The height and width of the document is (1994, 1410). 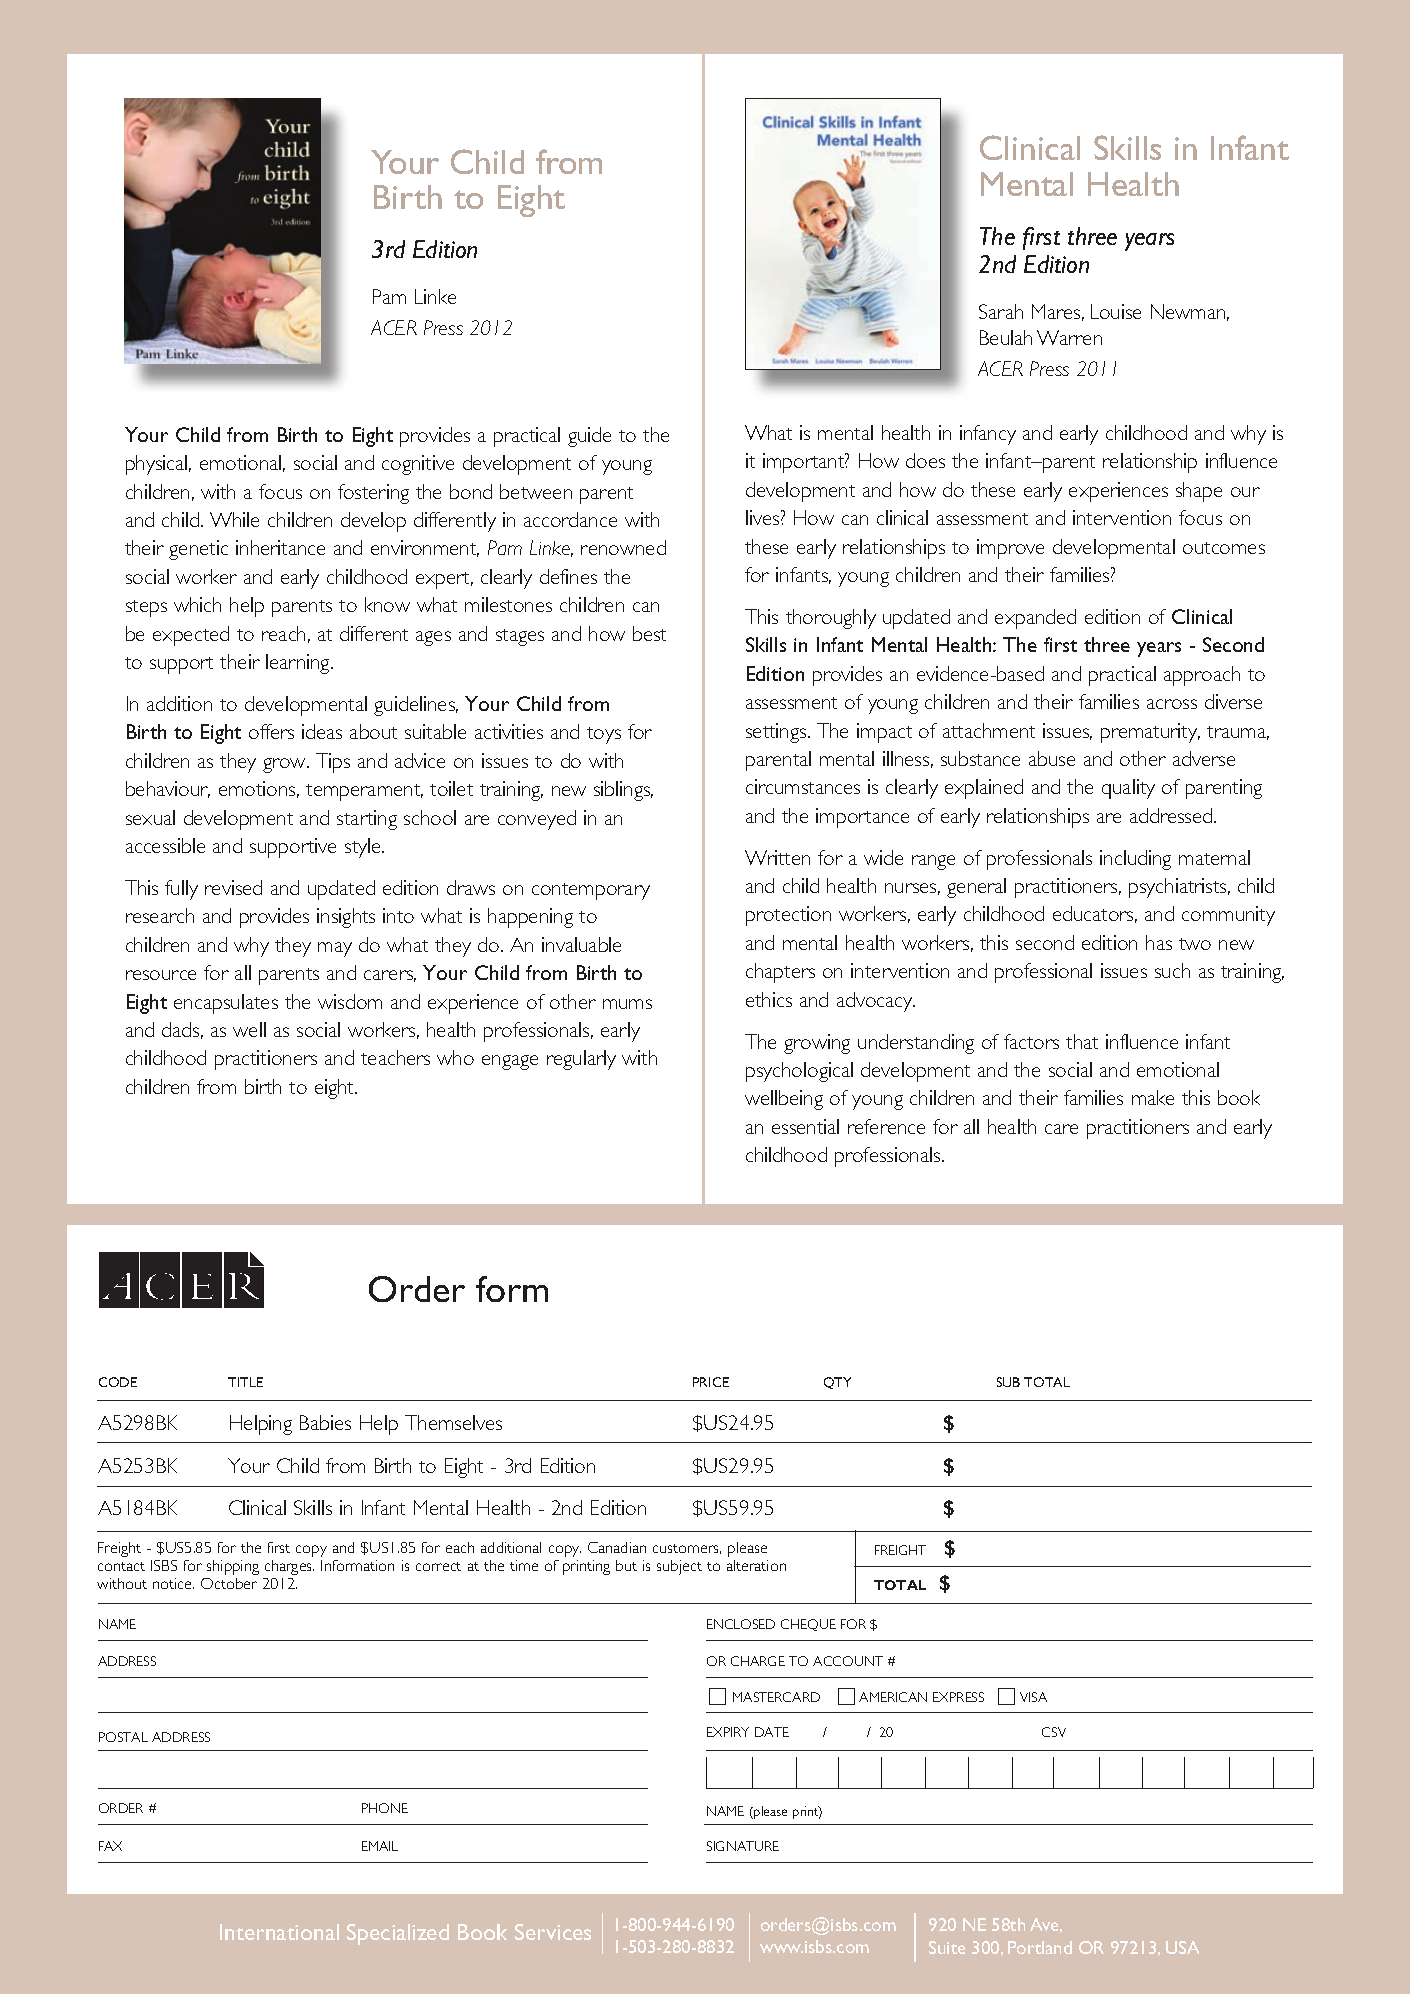 I want to click on between, so click(x=536, y=491).
